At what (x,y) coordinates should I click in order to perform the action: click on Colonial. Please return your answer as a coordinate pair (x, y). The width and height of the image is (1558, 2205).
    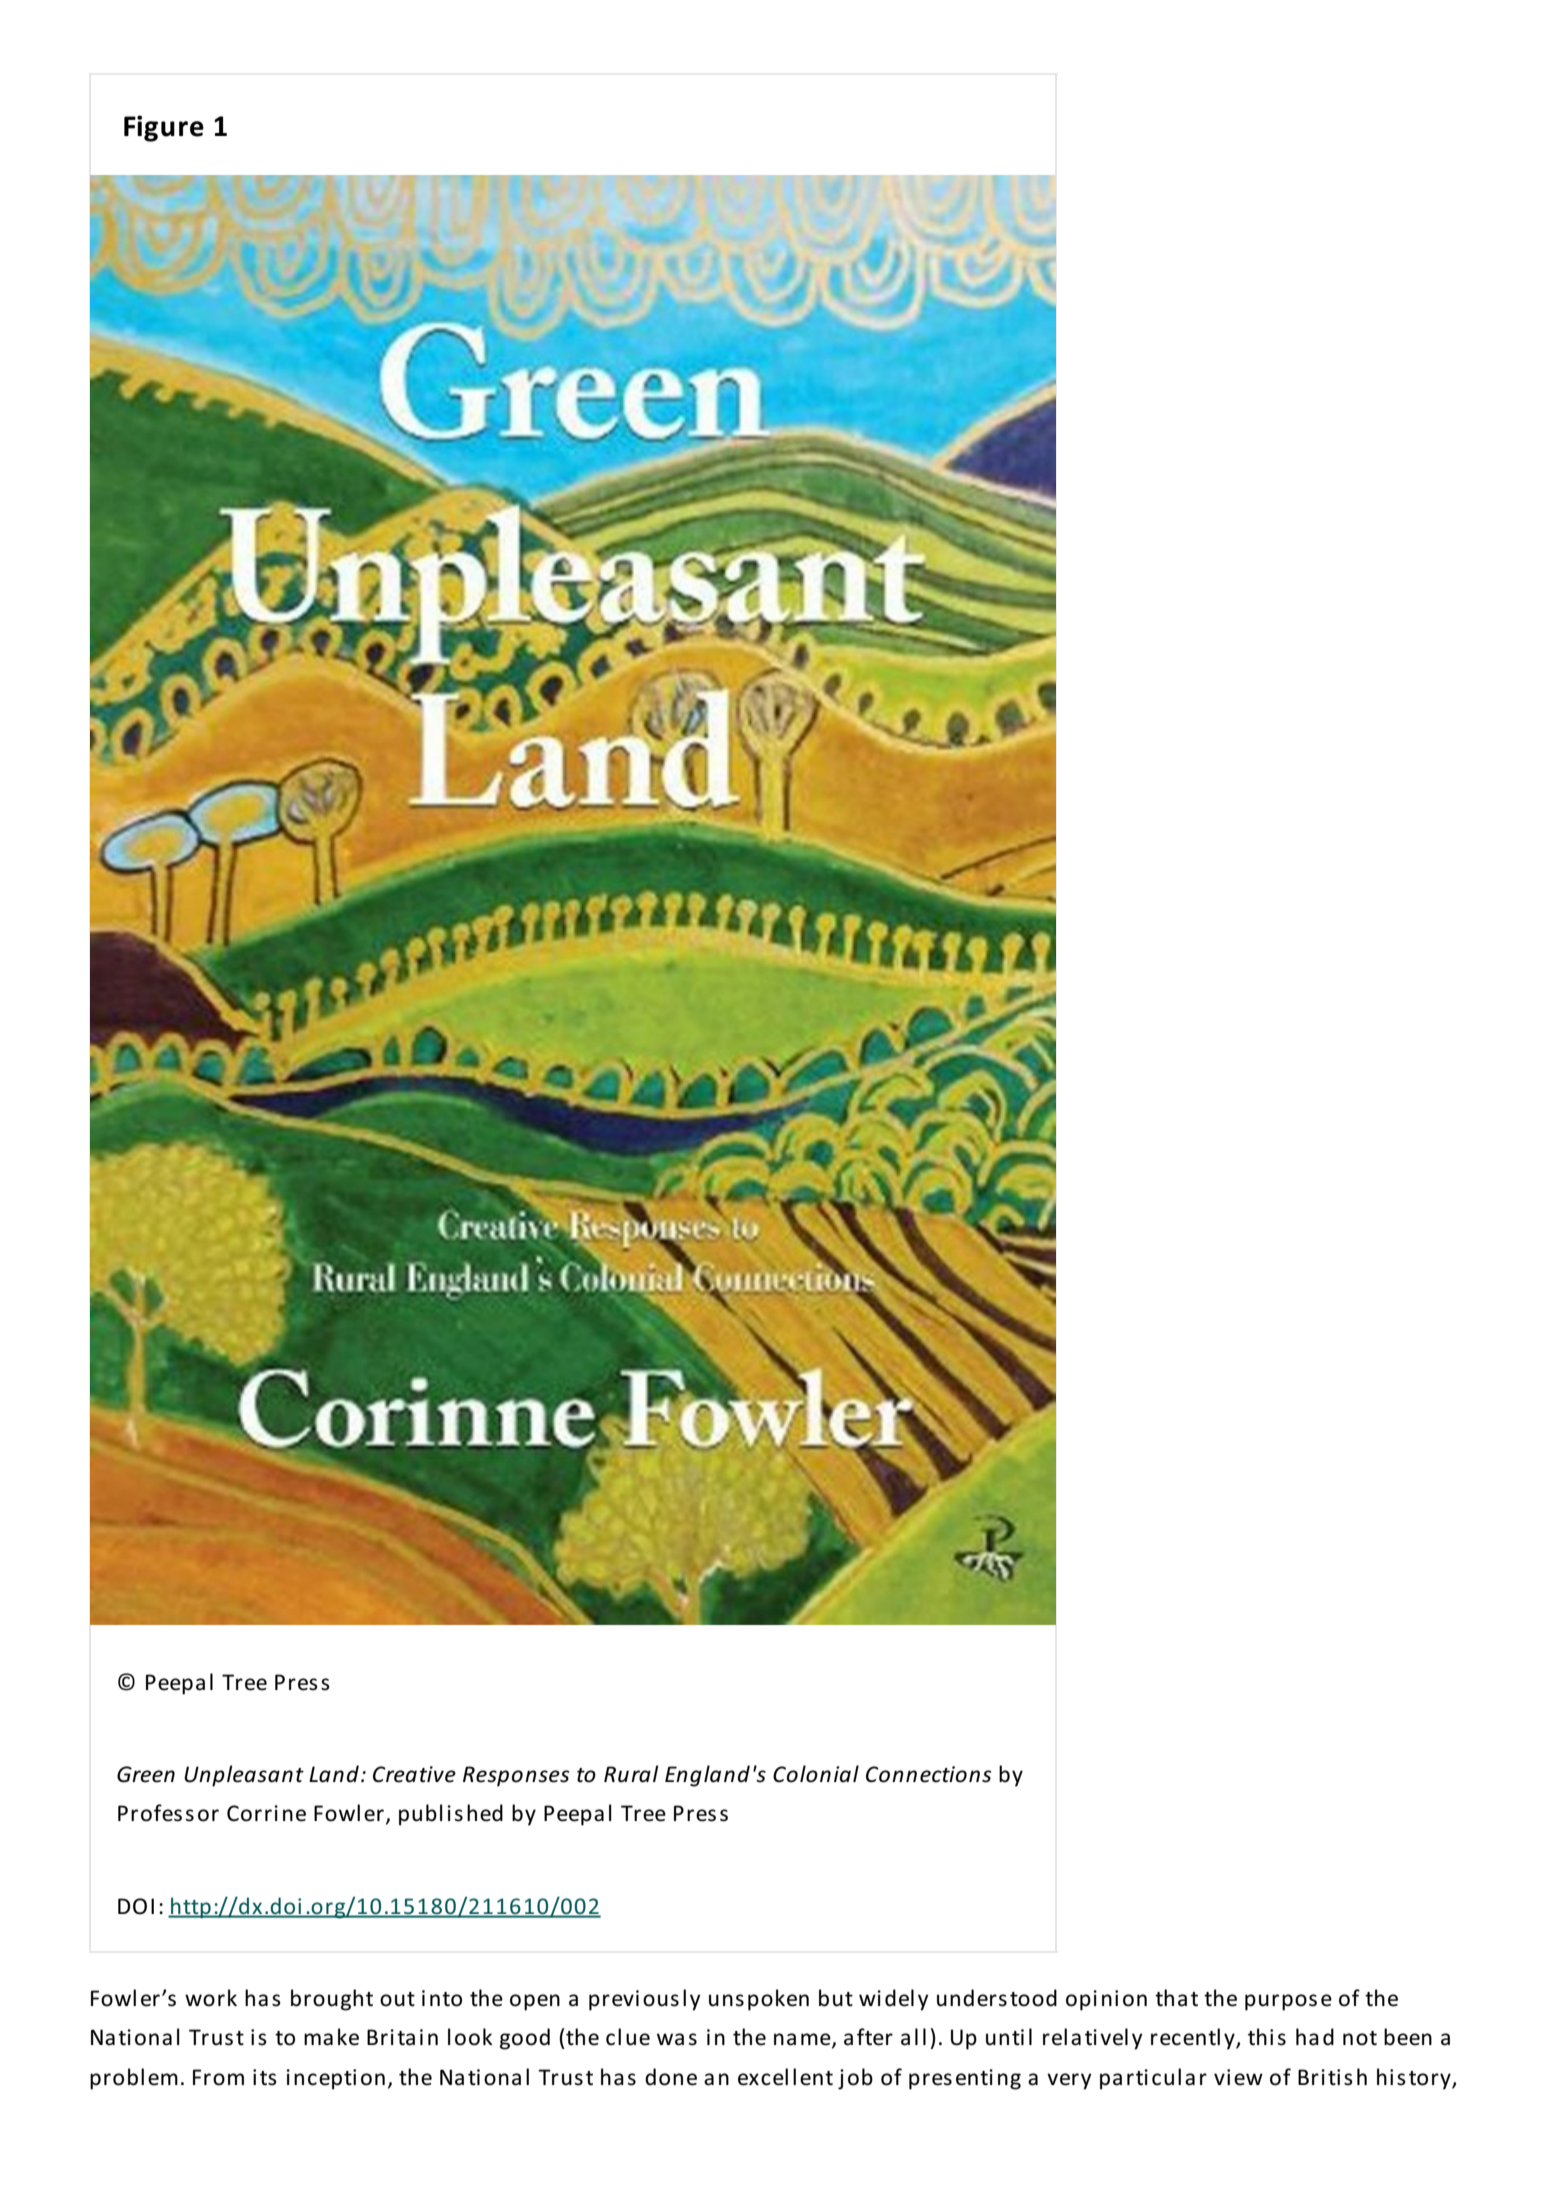
    Looking at the image, I should click on (816, 1774).
